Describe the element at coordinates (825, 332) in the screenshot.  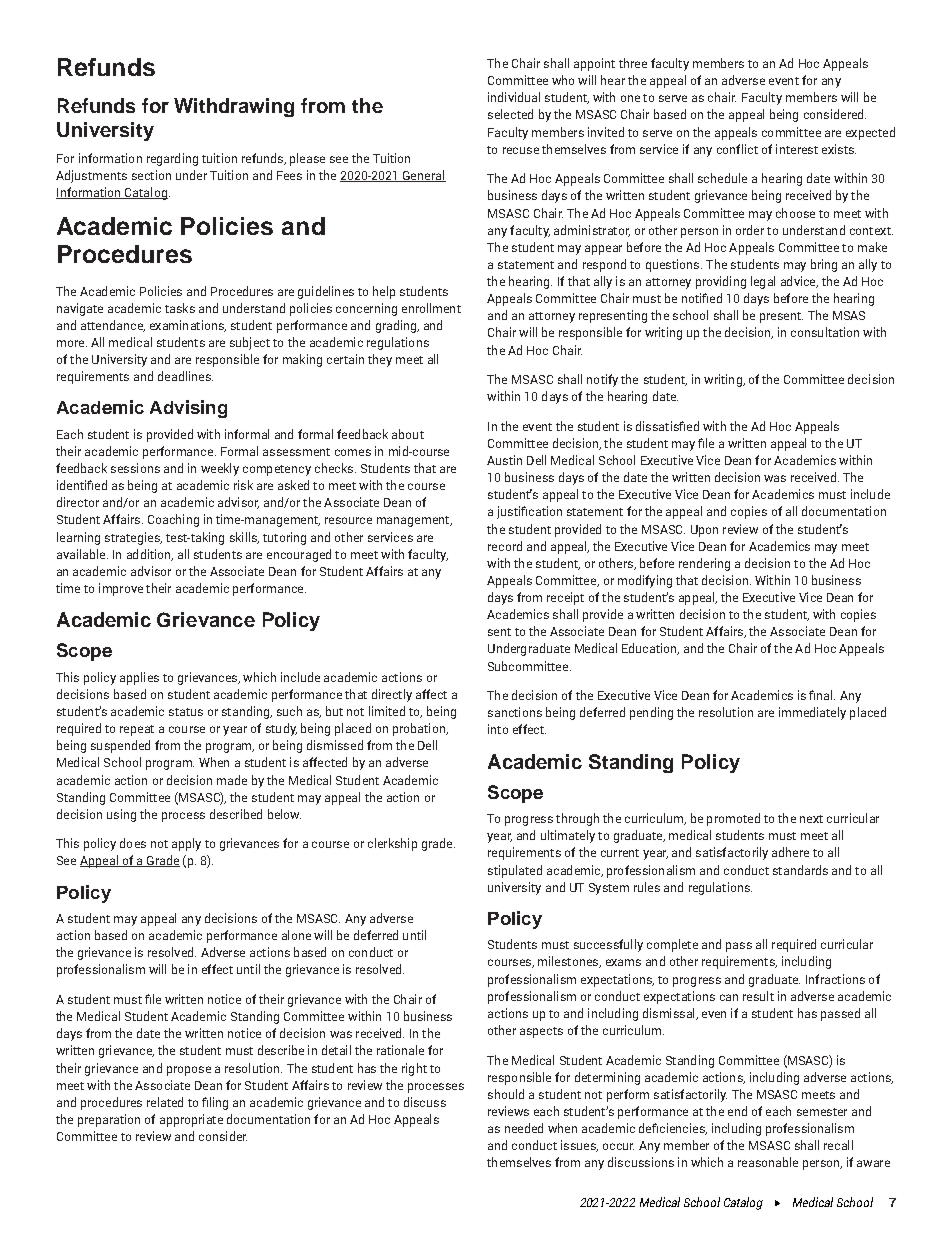
I see `consultation` at that location.
